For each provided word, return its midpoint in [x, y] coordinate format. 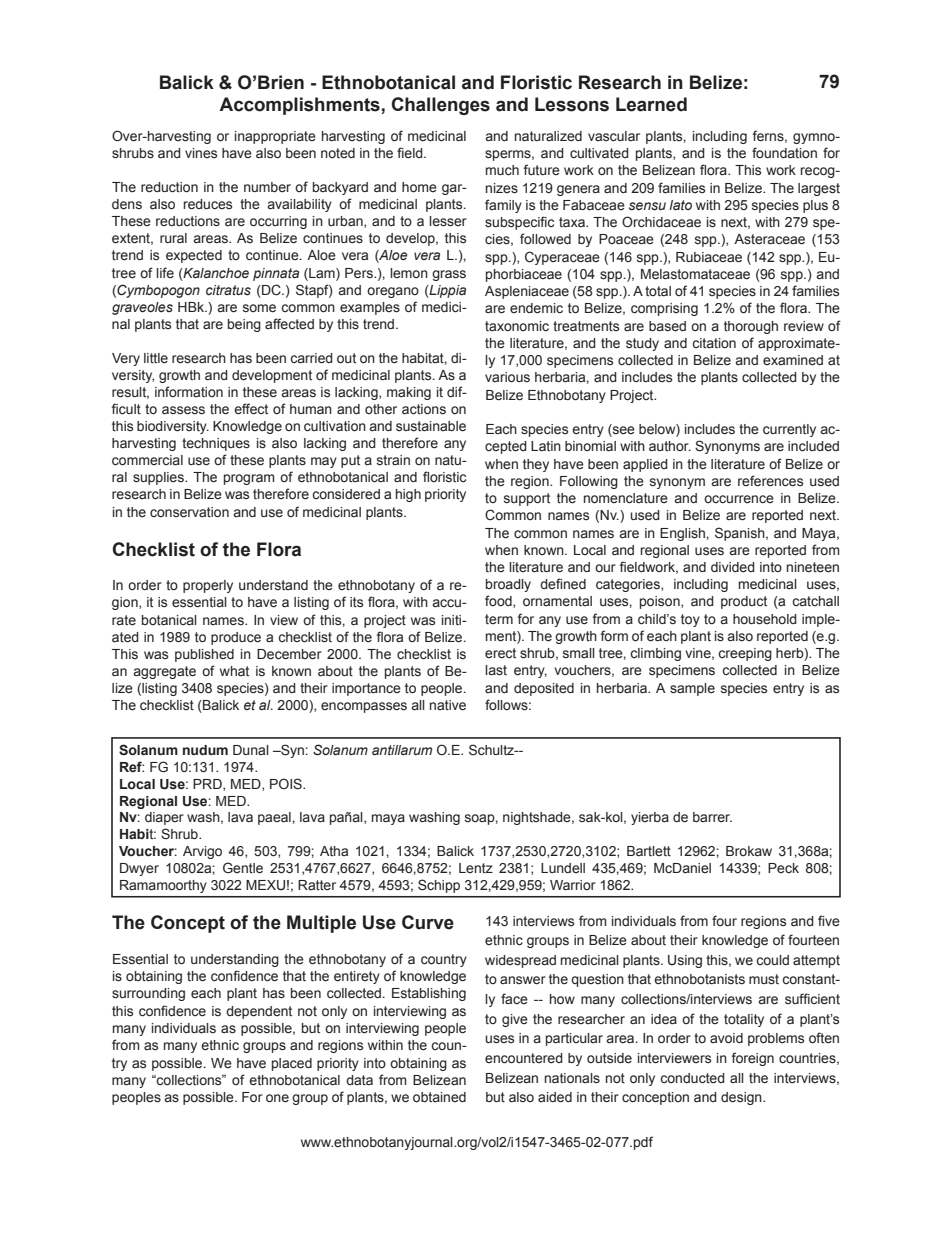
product [744, 602]
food [499, 601]
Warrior [573, 885]
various [507, 377]
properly [208, 586]
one [277, 1098]
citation [714, 343]
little [156, 358]
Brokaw [749, 851]
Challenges [440, 106]
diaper [164, 818]
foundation [784, 152]
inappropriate [275, 137]
